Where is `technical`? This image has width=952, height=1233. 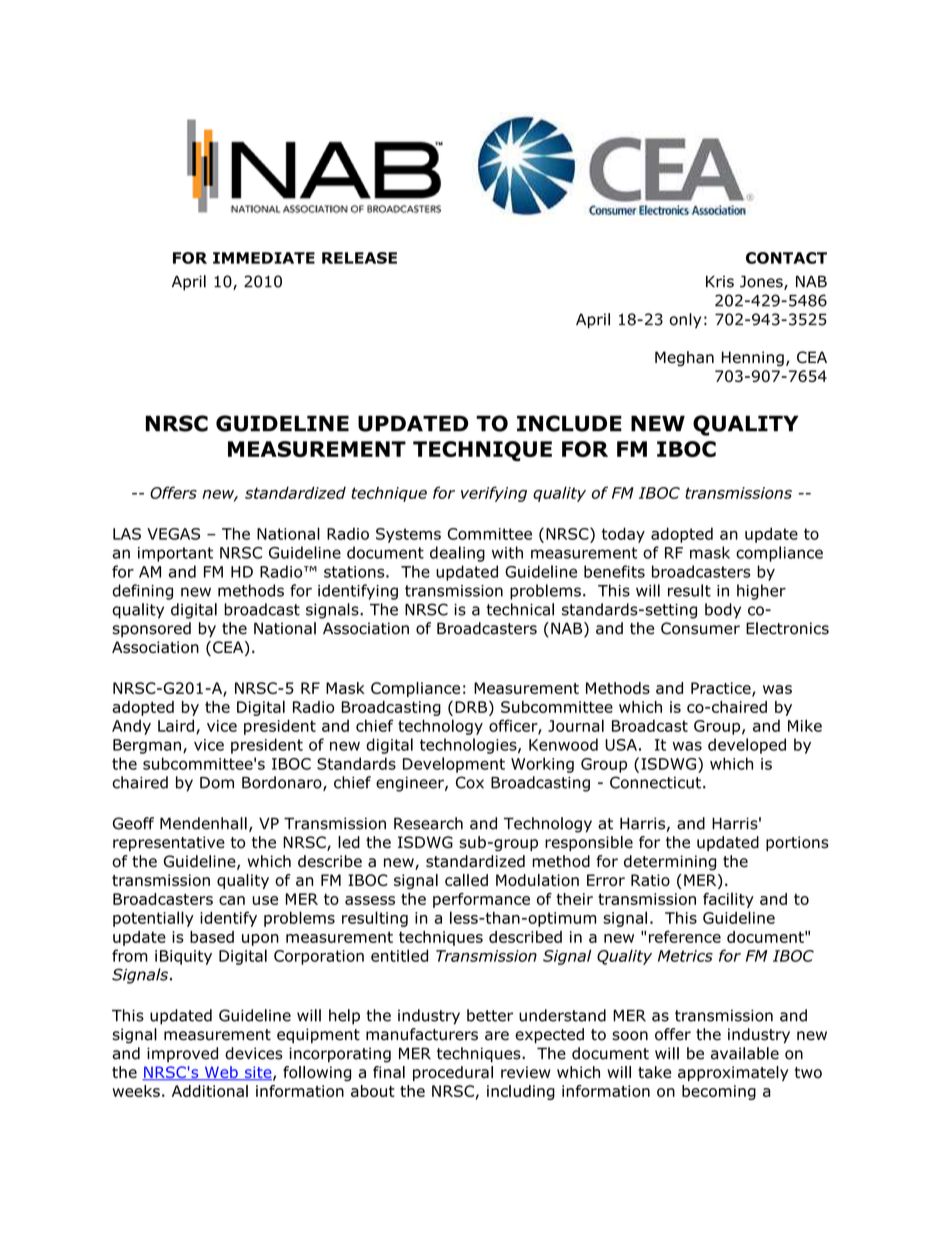 technical is located at coordinates (520, 609).
